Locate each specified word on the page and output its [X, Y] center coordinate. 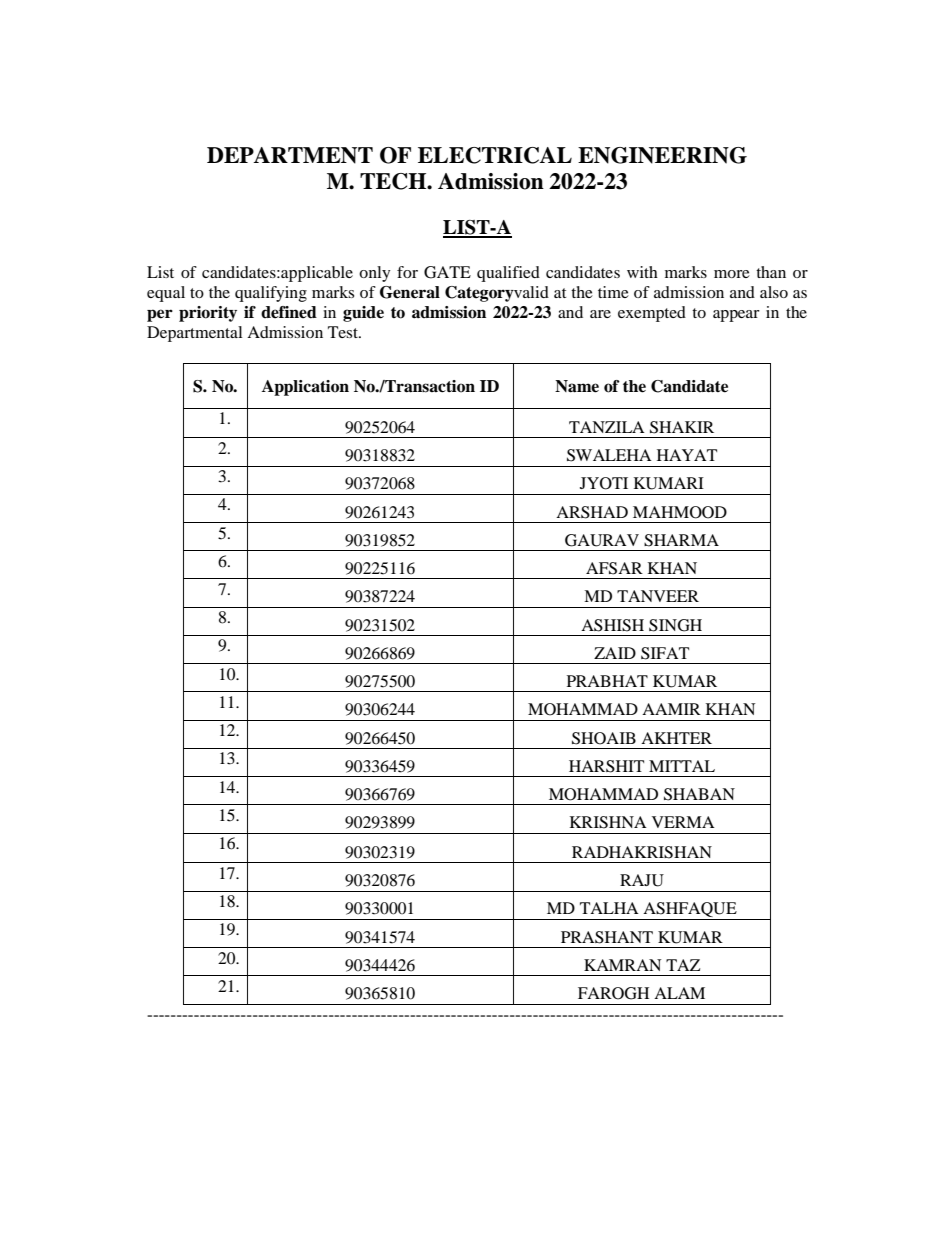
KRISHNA [608, 822]
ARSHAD [592, 512]
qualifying [271, 294]
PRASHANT [607, 937]
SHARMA [681, 540]
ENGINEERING [662, 155]
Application [305, 388]
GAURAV [602, 540]
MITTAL [682, 766]
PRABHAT [607, 681]
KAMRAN [622, 965]
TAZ [683, 965]
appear [736, 316]
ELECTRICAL [495, 155]
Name [577, 386]
